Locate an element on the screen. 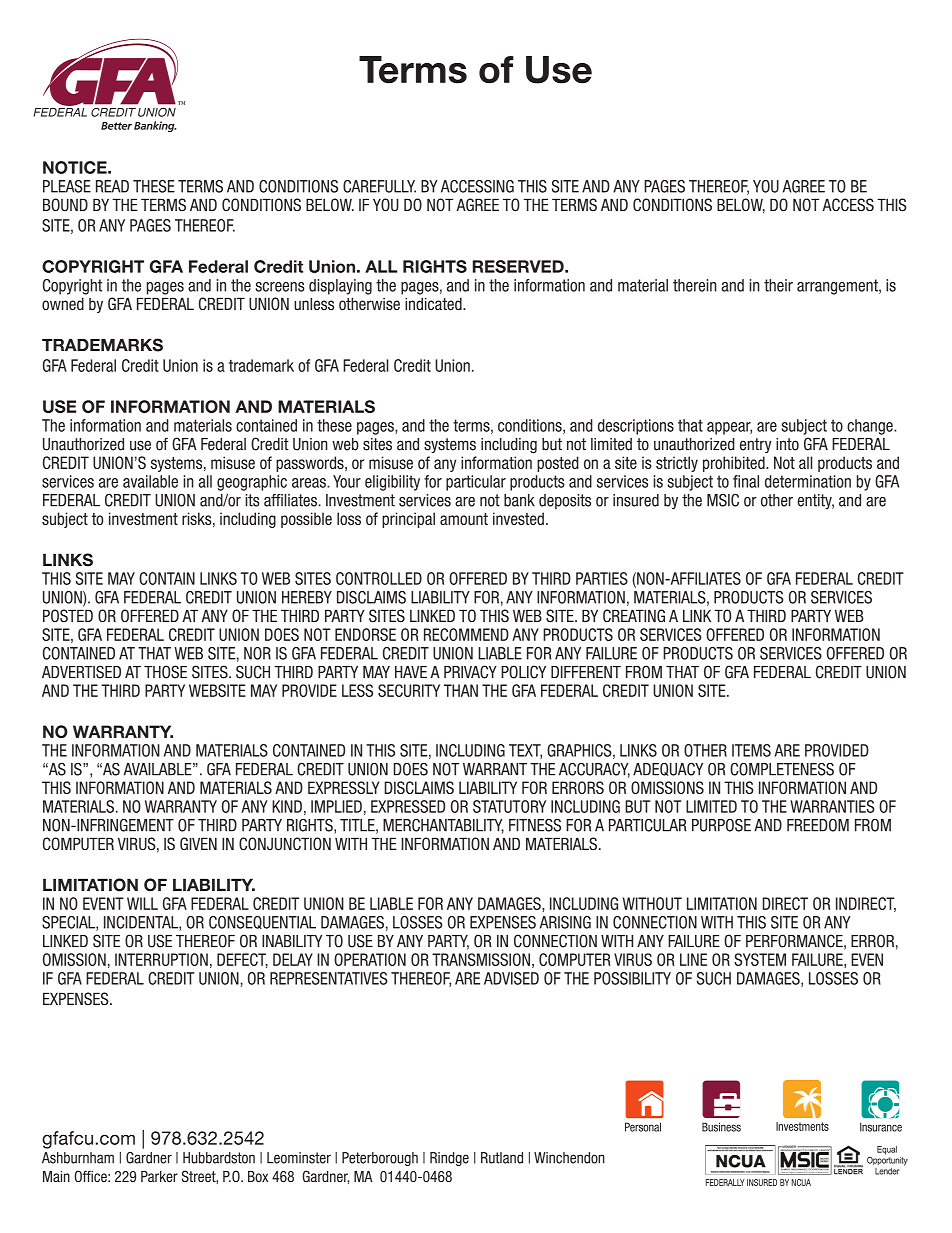  PRIVACY is located at coordinates (470, 672).
